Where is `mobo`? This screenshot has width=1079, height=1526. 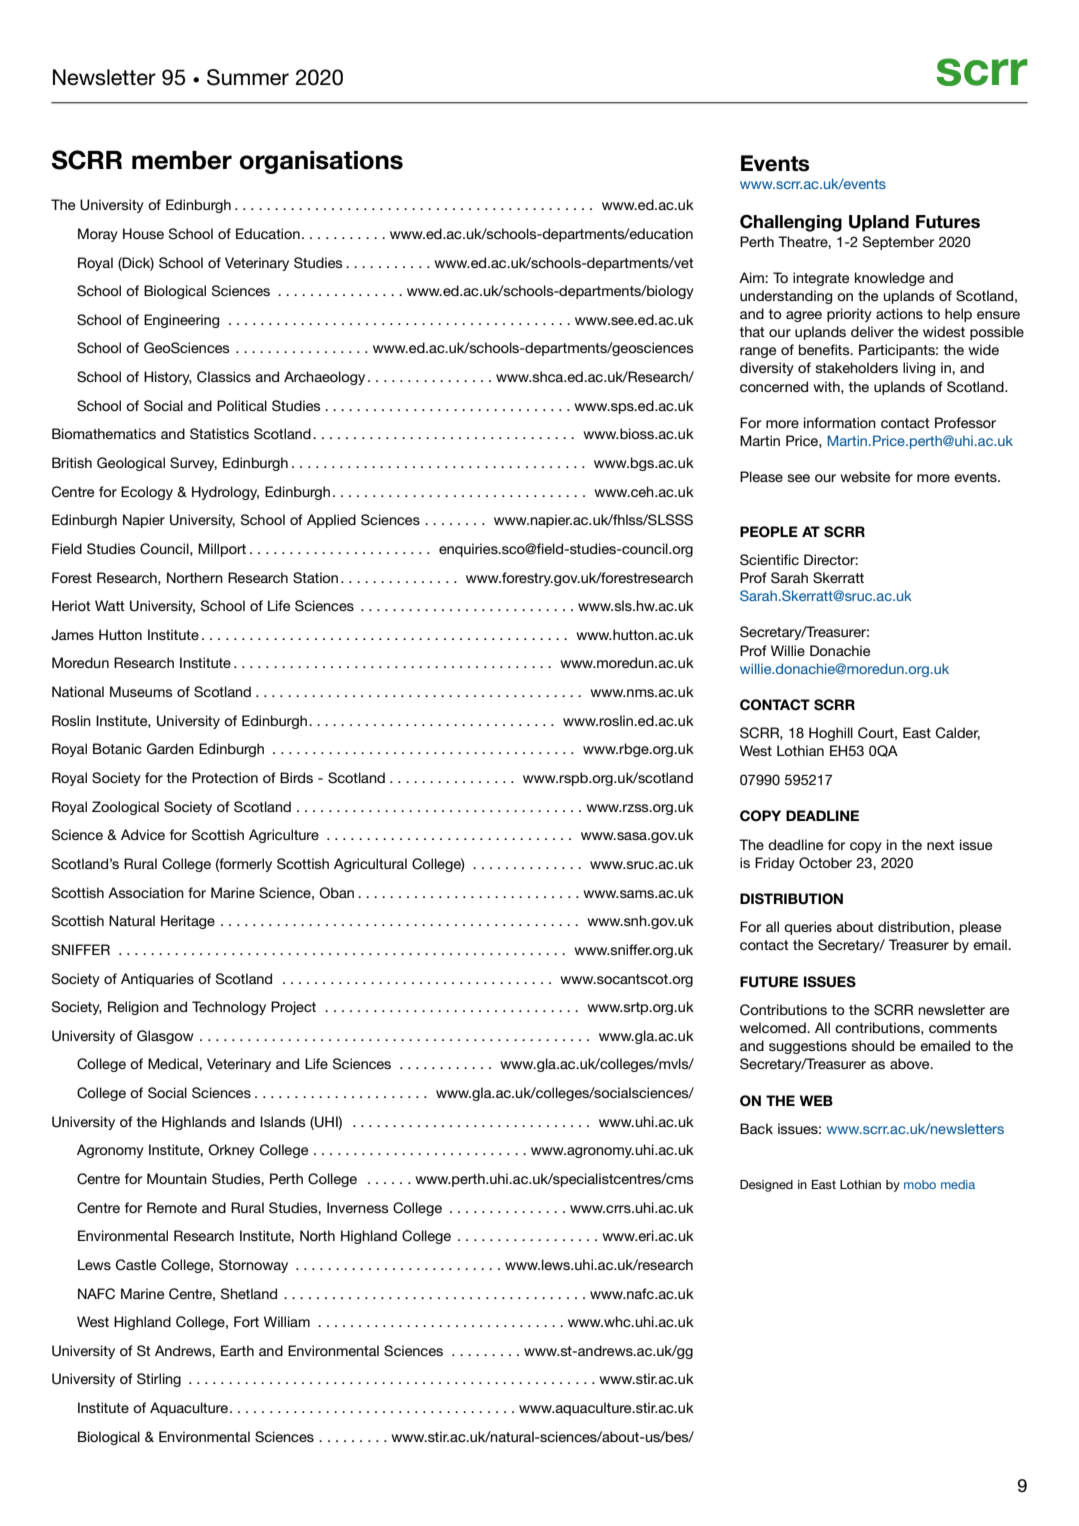 mobo is located at coordinates (920, 1184).
